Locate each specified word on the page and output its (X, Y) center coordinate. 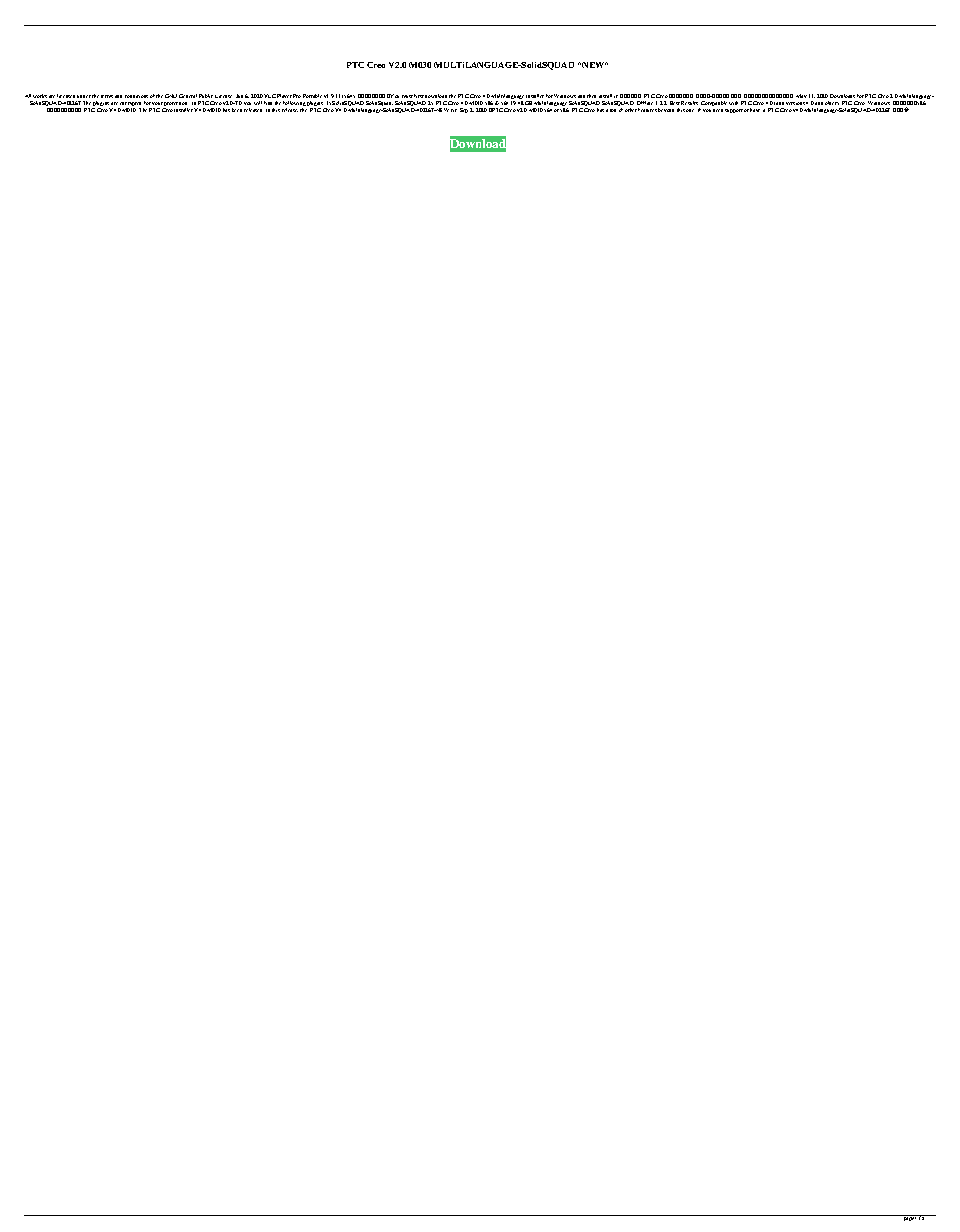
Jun (239, 96)
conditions (136, 96)
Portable (312, 96)
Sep (464, 110)
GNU (171, 96)
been (237, 110)
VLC (270, 96)
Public (206, 96)
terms (107, 96)
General (188, 96)
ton (613, 110)
